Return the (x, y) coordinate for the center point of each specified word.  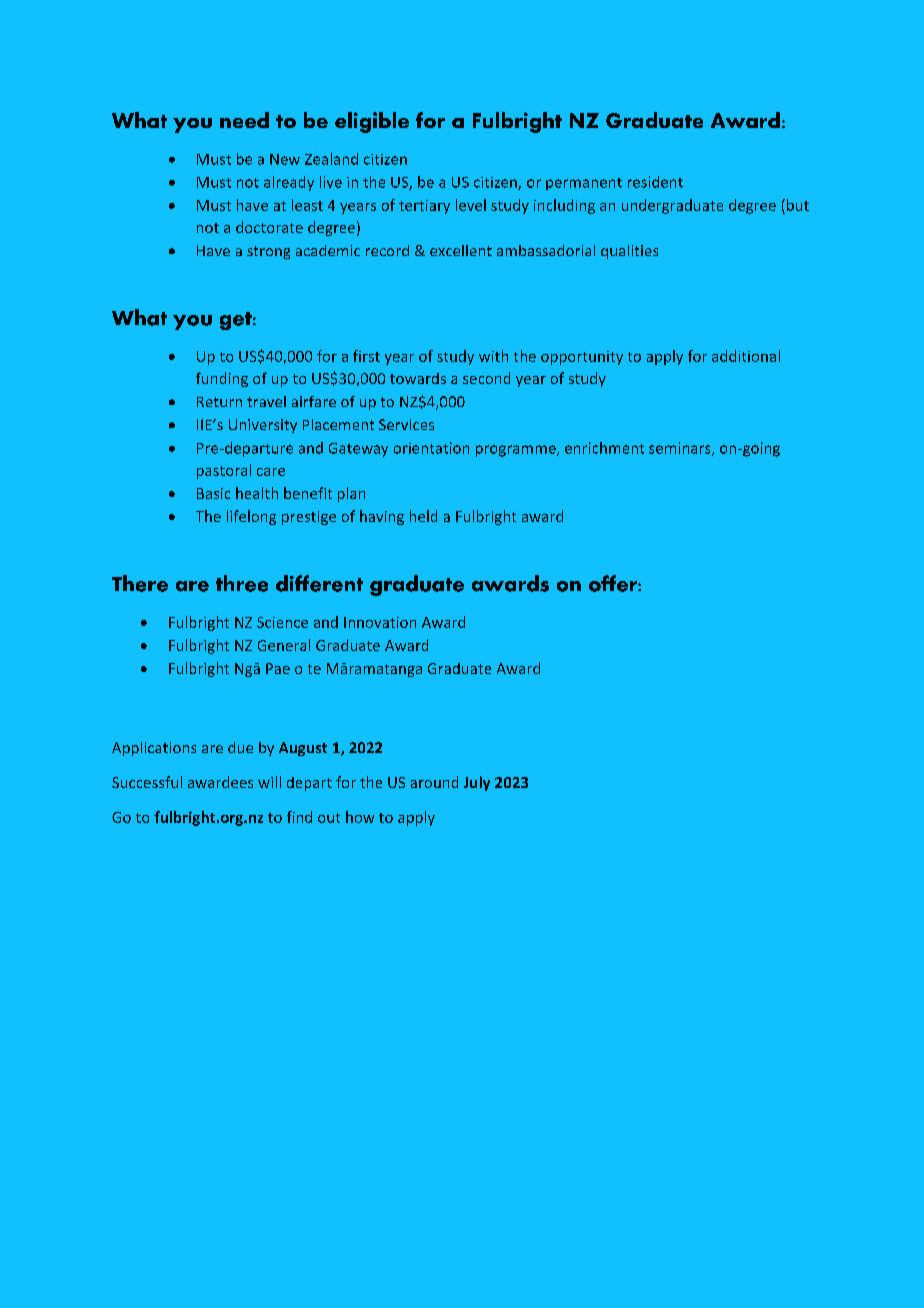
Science (282, 622)
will (269, 782)
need (244, 120)
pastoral (224, 471)
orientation (431, 448)
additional (746, 356)
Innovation (380, 622)
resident (655, 182)
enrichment (604, 448)
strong (268, 252)
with (493, 356)
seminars (681, 449)
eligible (372, 122)
